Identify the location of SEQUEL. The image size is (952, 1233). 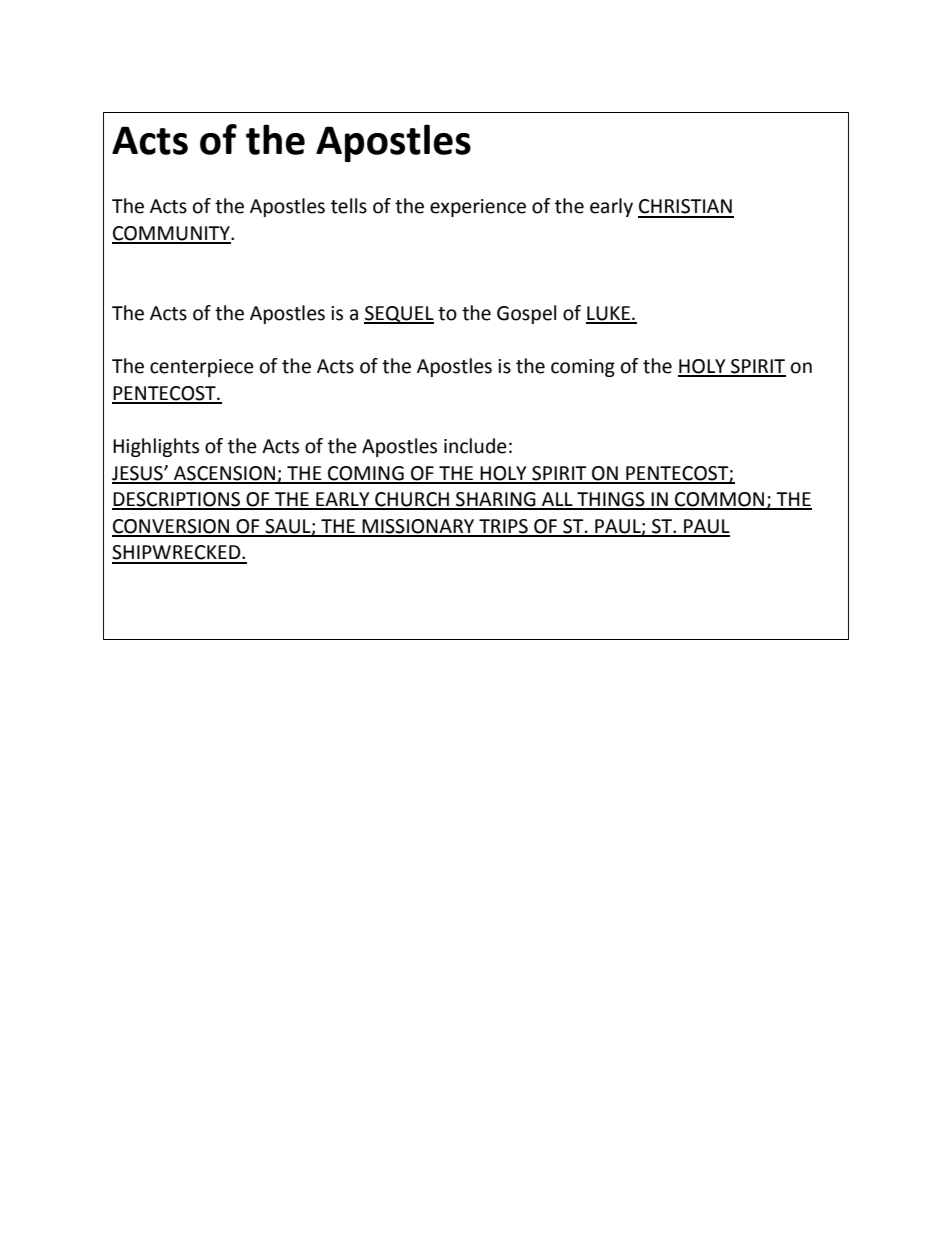
(399, 315).
